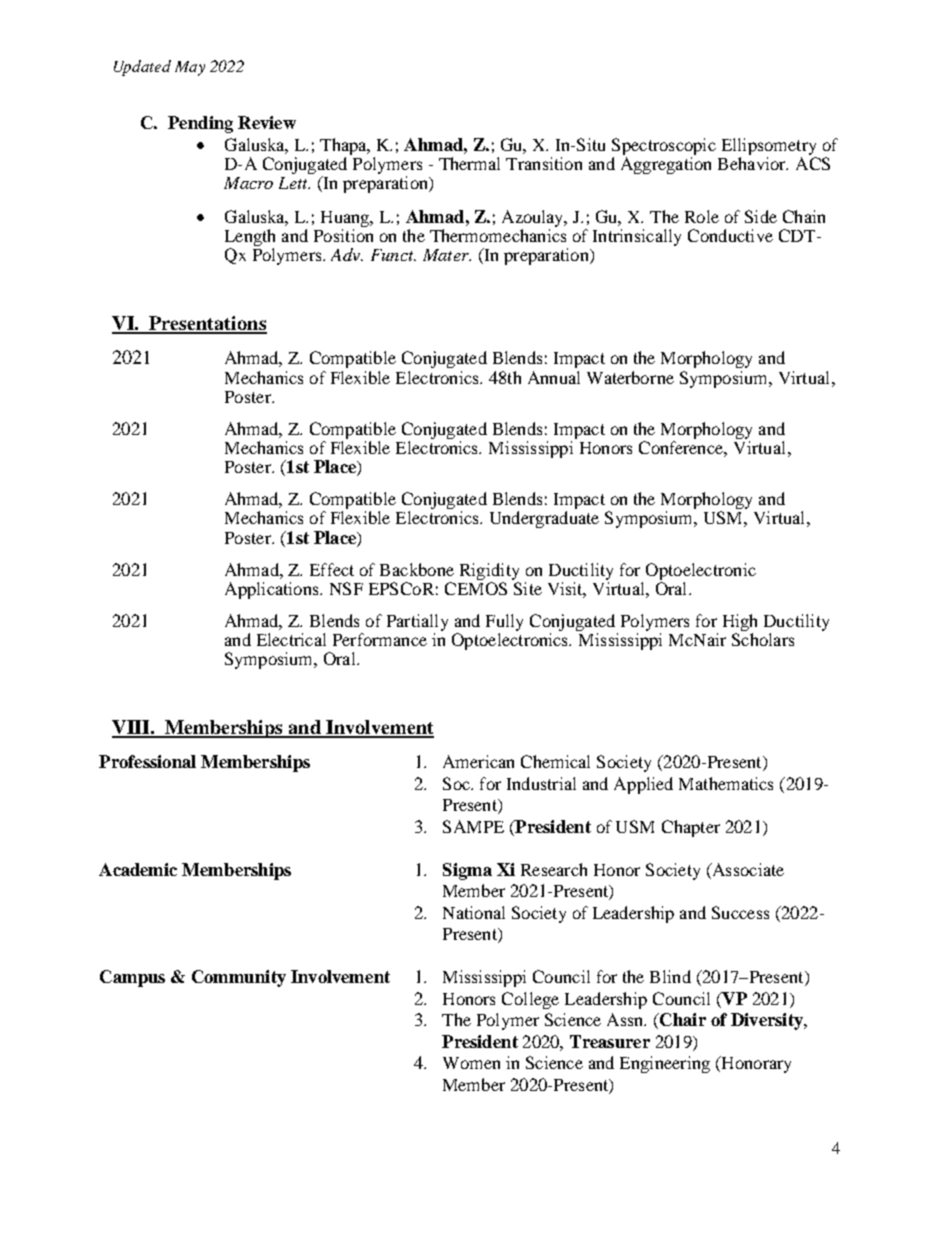 The width and height of the screenshot is (952, 1233). What do you see at coordinates (726, 783) in the screenshot?
I see `Mathematics` at bounding box center [726, 783].
